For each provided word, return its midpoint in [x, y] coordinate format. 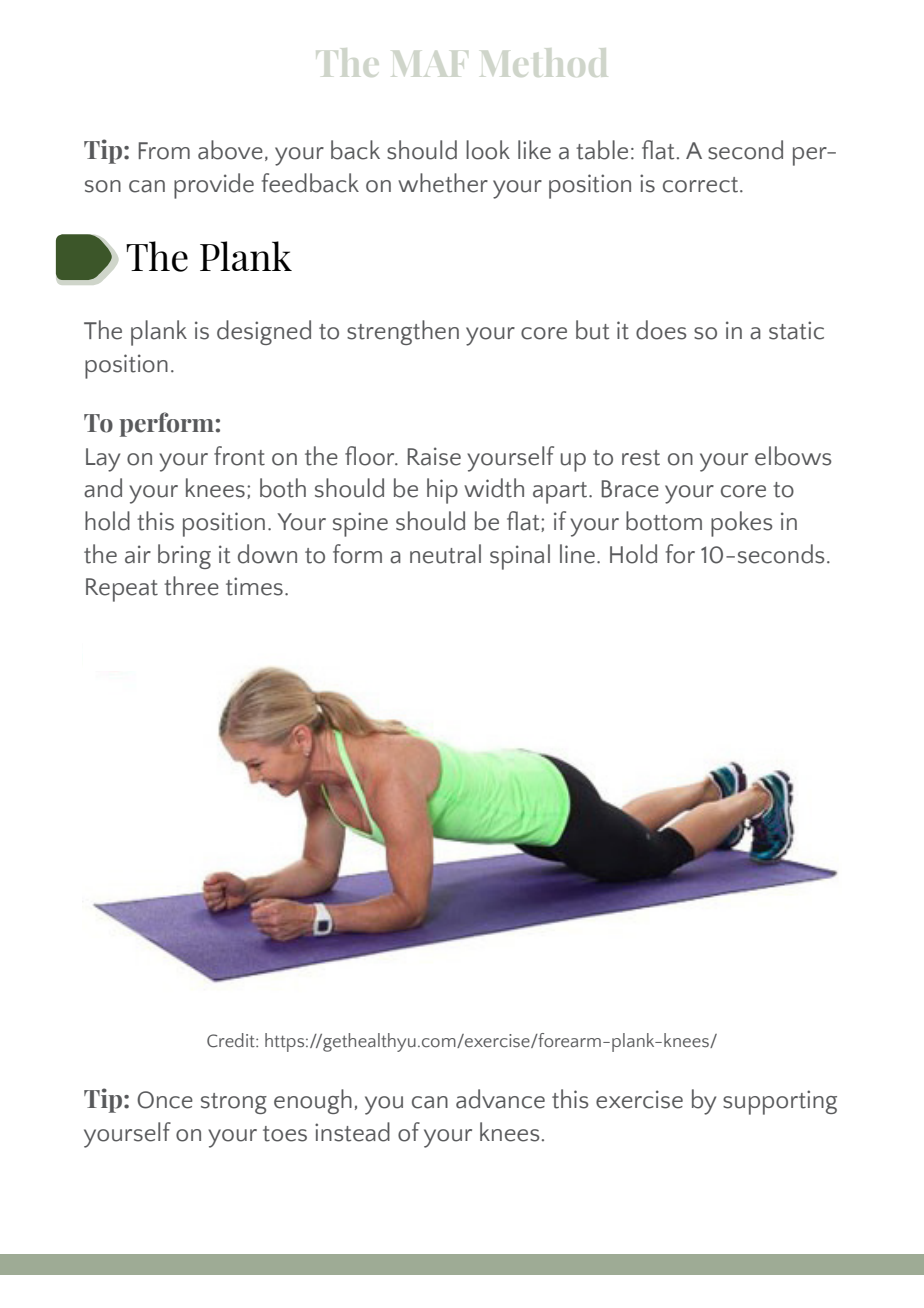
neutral [445, 554]
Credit [232, 1040]
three [191, 586]
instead [352, 1132]
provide [214, 186]
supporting [780, 1102]
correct [702, 185]
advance [500, 1099]
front [239, 456]
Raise [434, 456]
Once [165, 1100]
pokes [742, 524]
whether [443, 183]
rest [641, 458]
